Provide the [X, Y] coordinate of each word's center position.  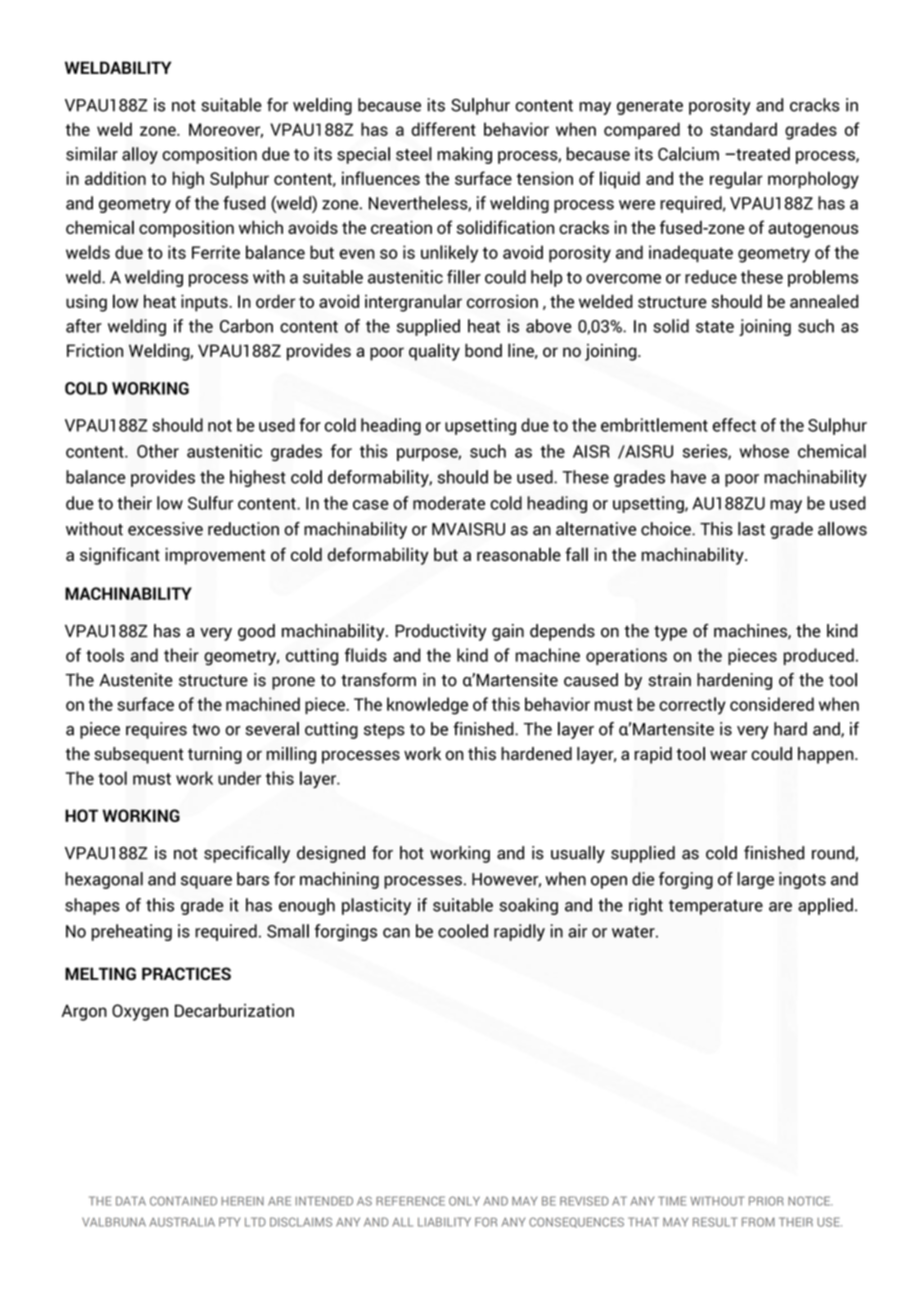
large [755, 880]
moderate [449, 503]
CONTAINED [183, 1201]
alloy [140, 155]
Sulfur [210, 503]
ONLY [464, 1201]
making [464, 155]
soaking [528, 906]
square [206, 882]
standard [743, 129]
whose [764, 451]
